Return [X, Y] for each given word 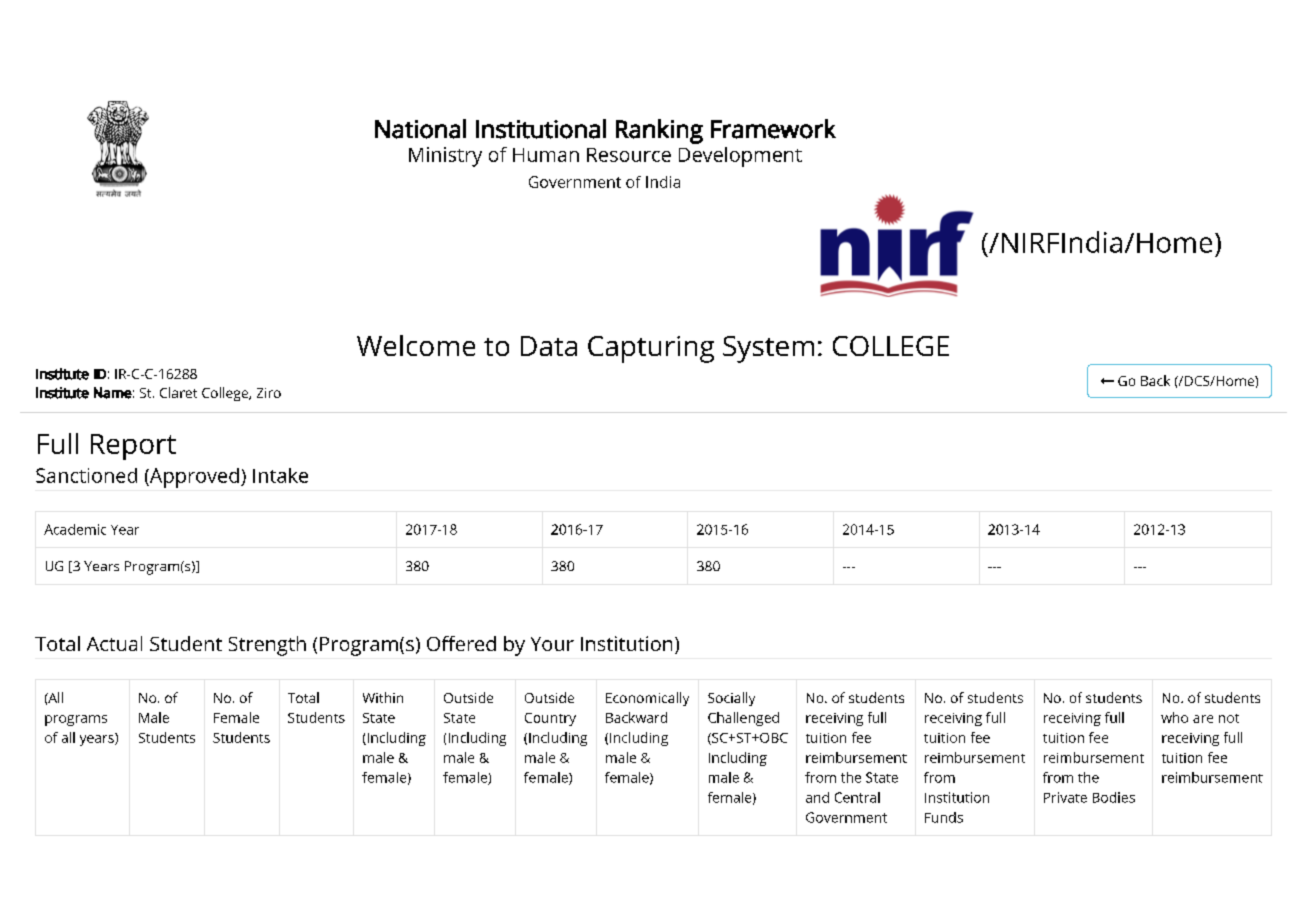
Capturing [651, 349]
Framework [773, 129]
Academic [75, 529]
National [420, 129]
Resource [629, 155]
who [1174, 717]
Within [383, 697]
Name [113, 393]
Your [552, 644]
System [768, 349]
